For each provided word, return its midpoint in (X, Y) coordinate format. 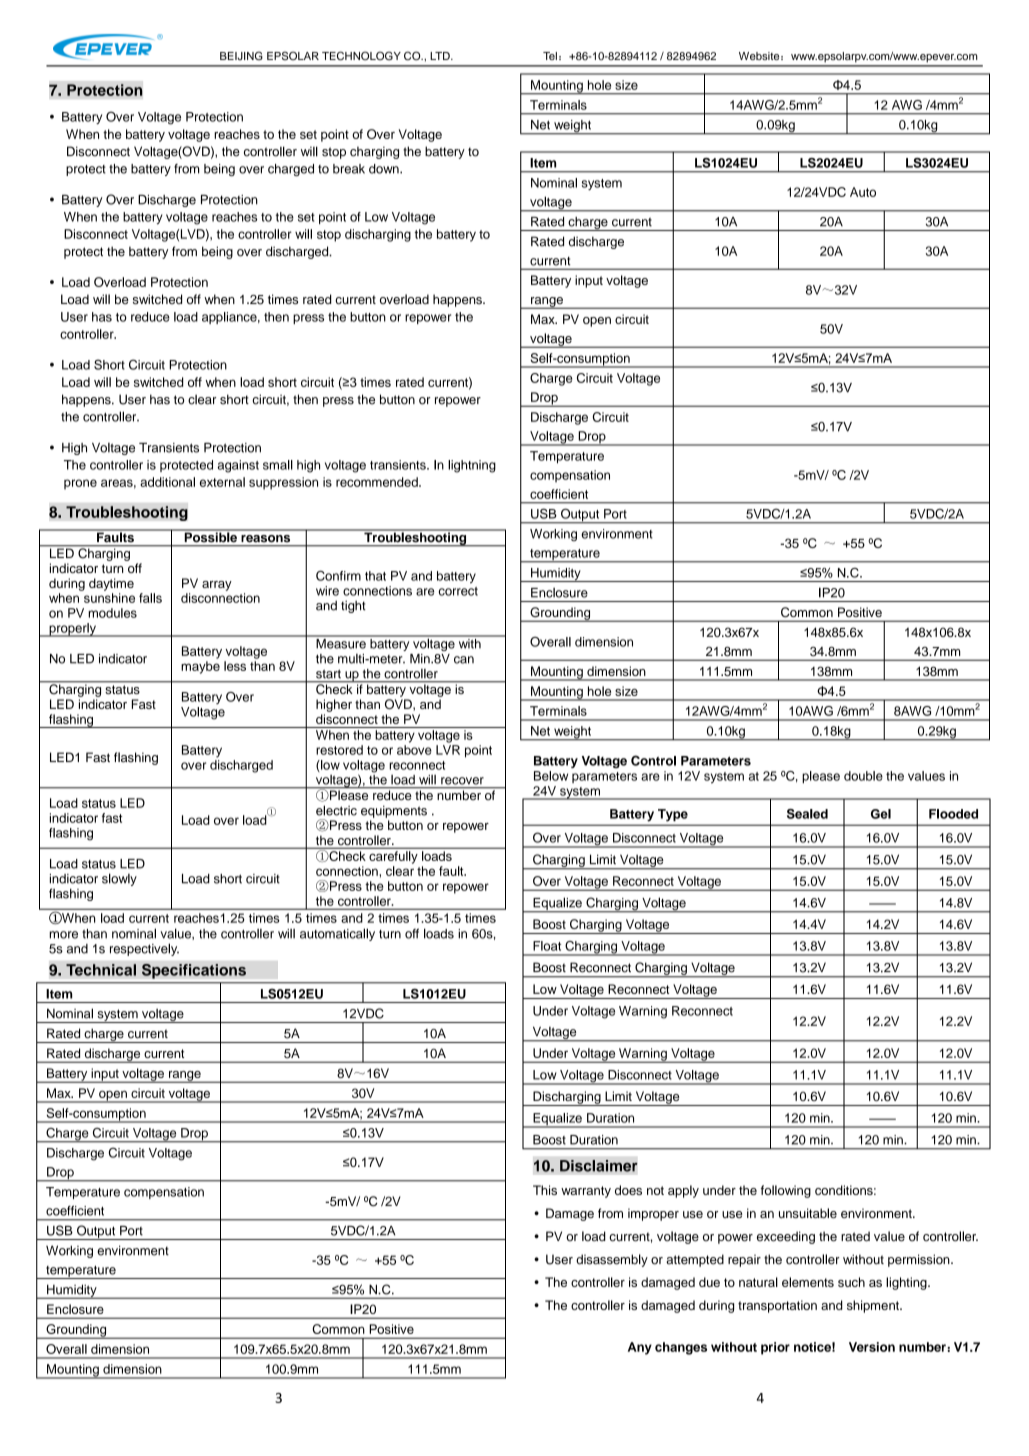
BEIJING (241, 55)
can (464, 660)
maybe (200, 667)
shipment (874, 1306)
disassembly (612, 1260)
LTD (441, 56)
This (545, 1190)
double (863, 776)
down (385, 169)
